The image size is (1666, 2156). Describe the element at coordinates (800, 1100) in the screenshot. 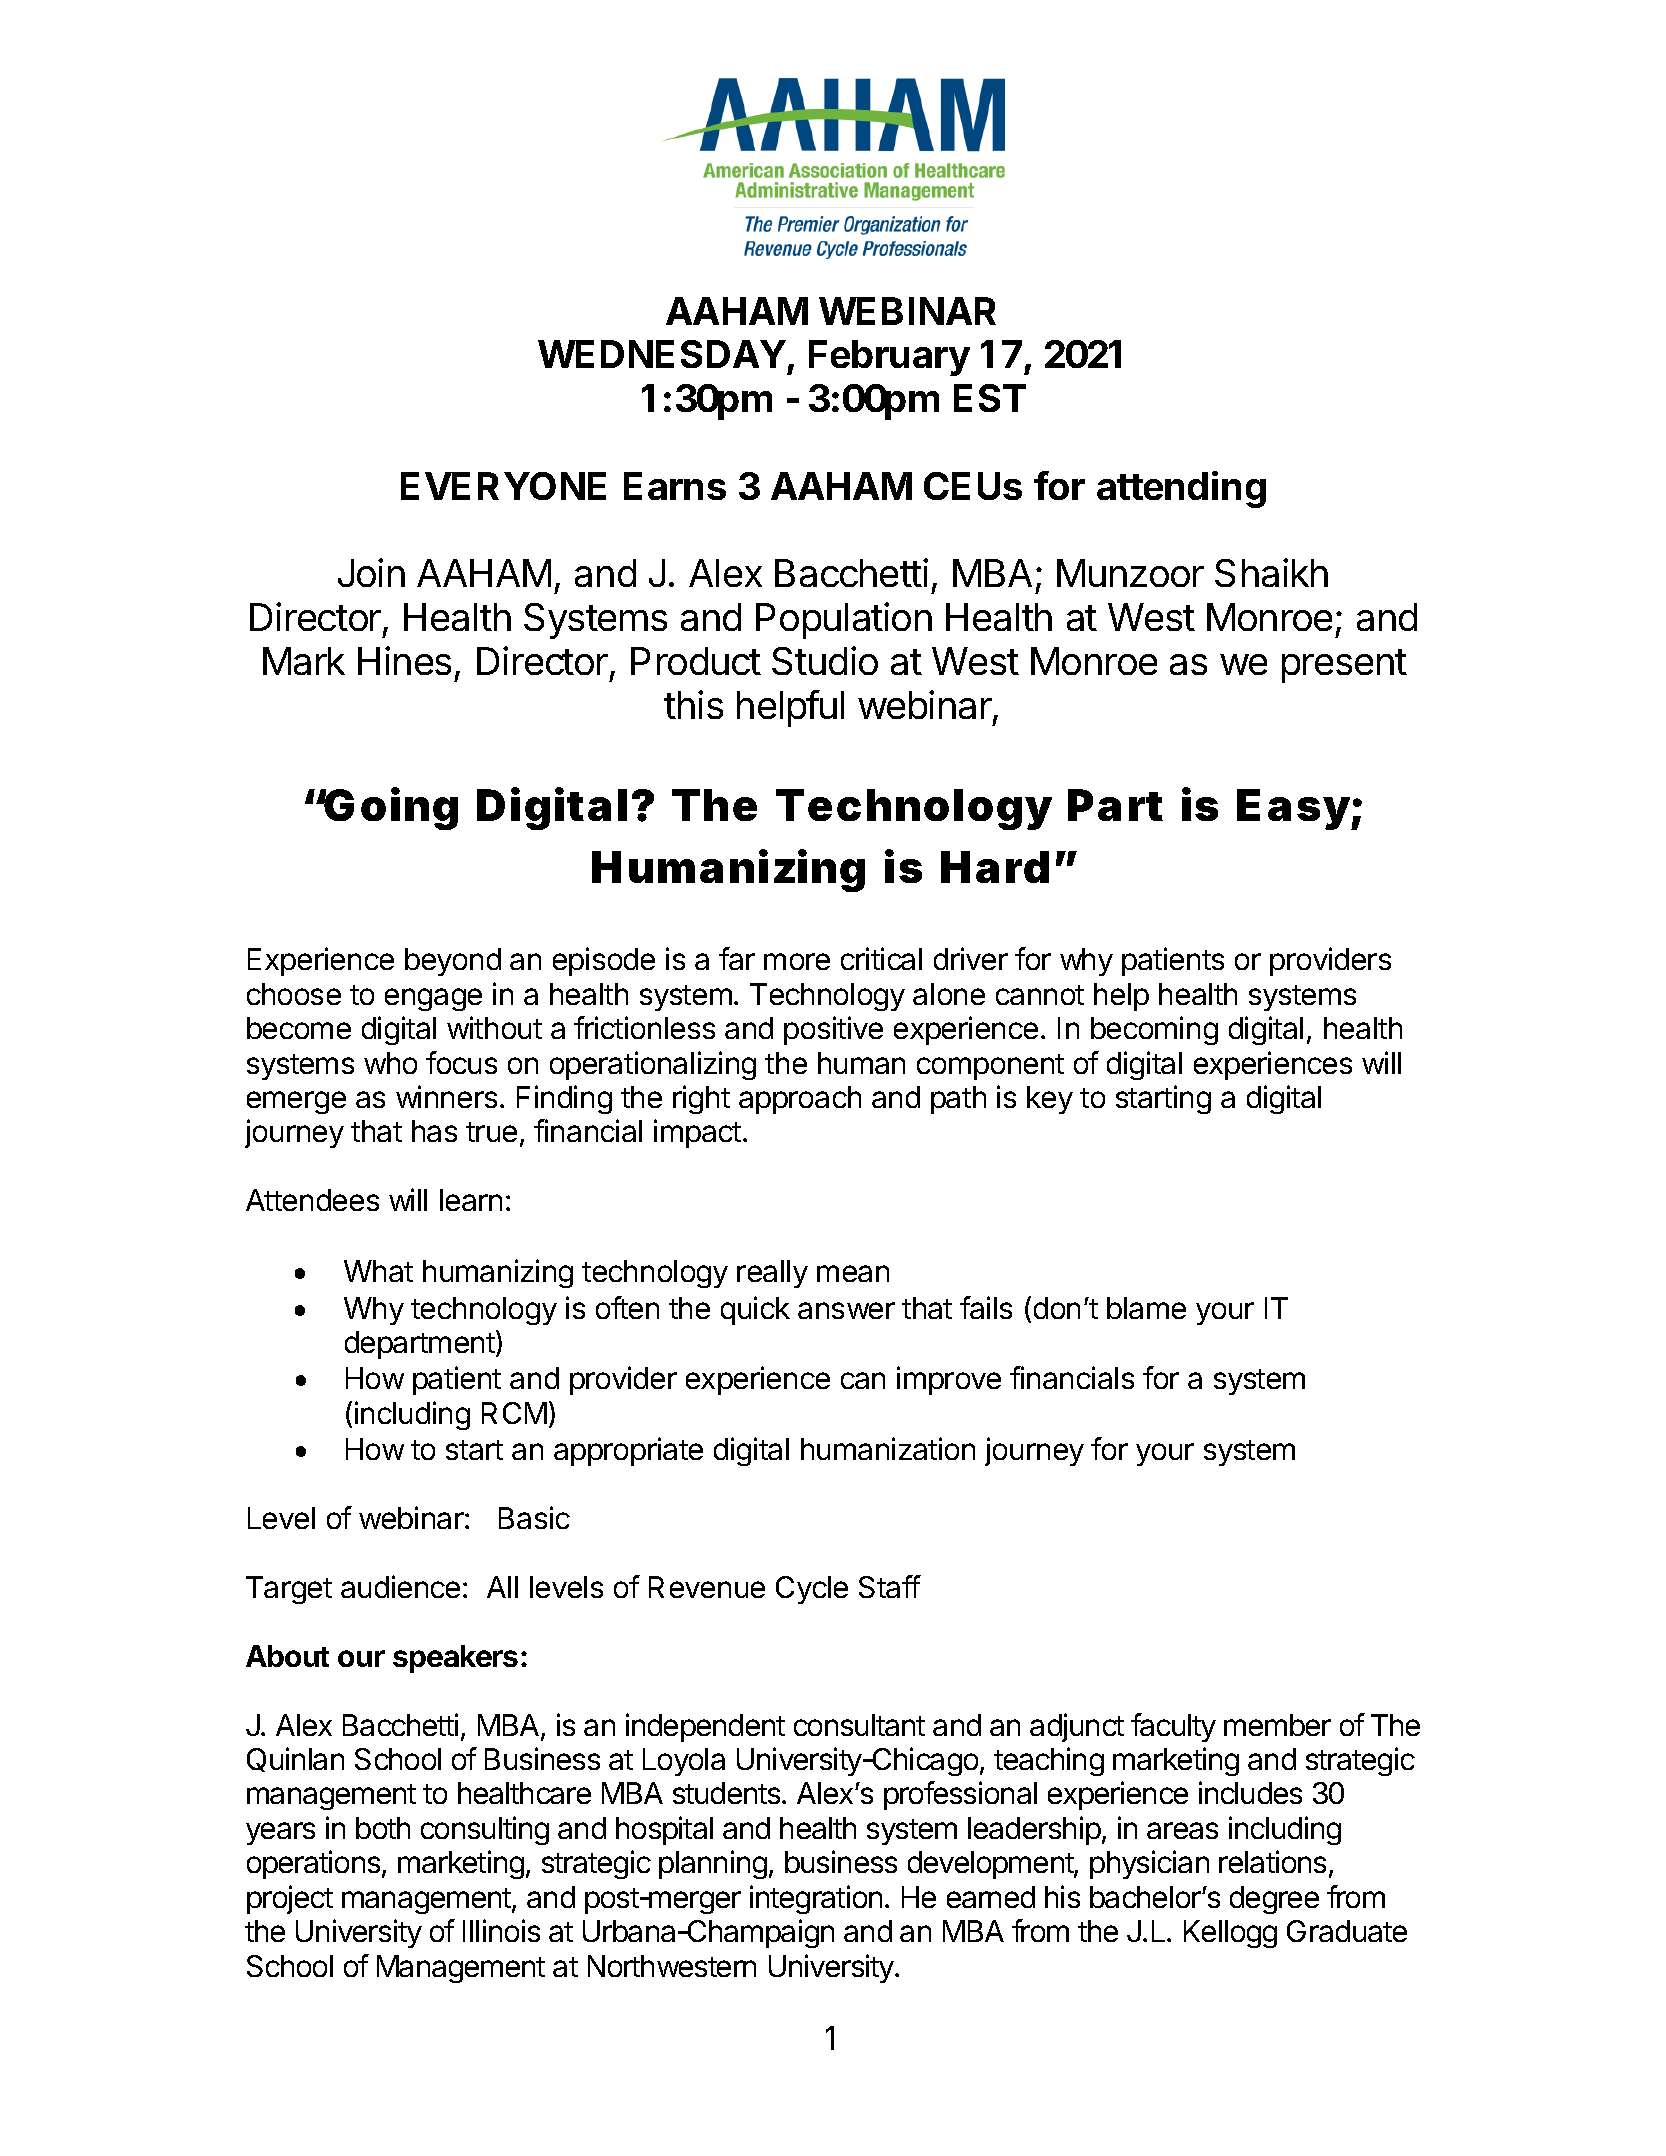

I see `approach` at that location.
